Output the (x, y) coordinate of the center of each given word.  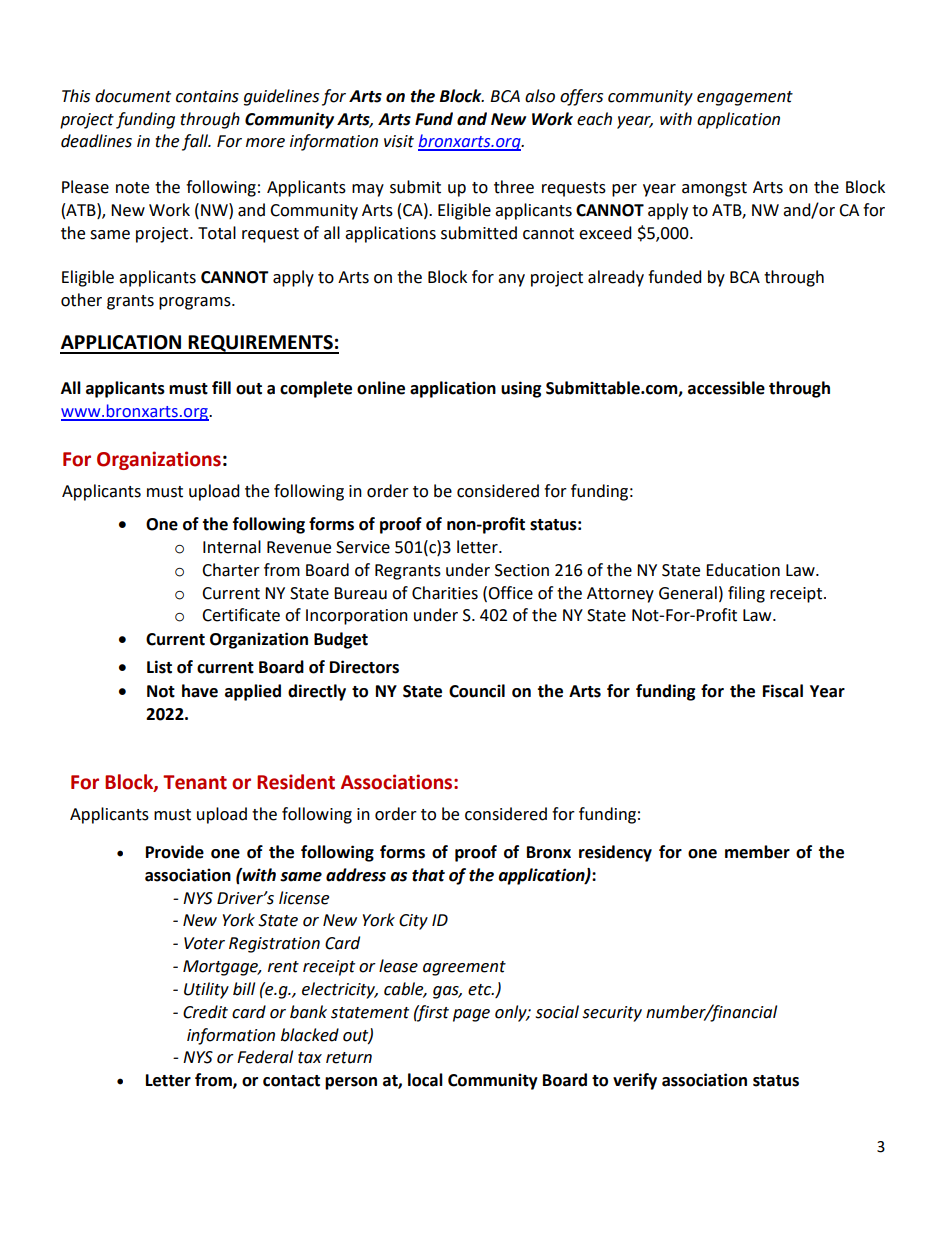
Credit (205, 1012)
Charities (445, 593)
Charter (231, 570)
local (425, 1080)
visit (399, 141)
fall (196, 142)
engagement (745, 98)
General (688, 593)
